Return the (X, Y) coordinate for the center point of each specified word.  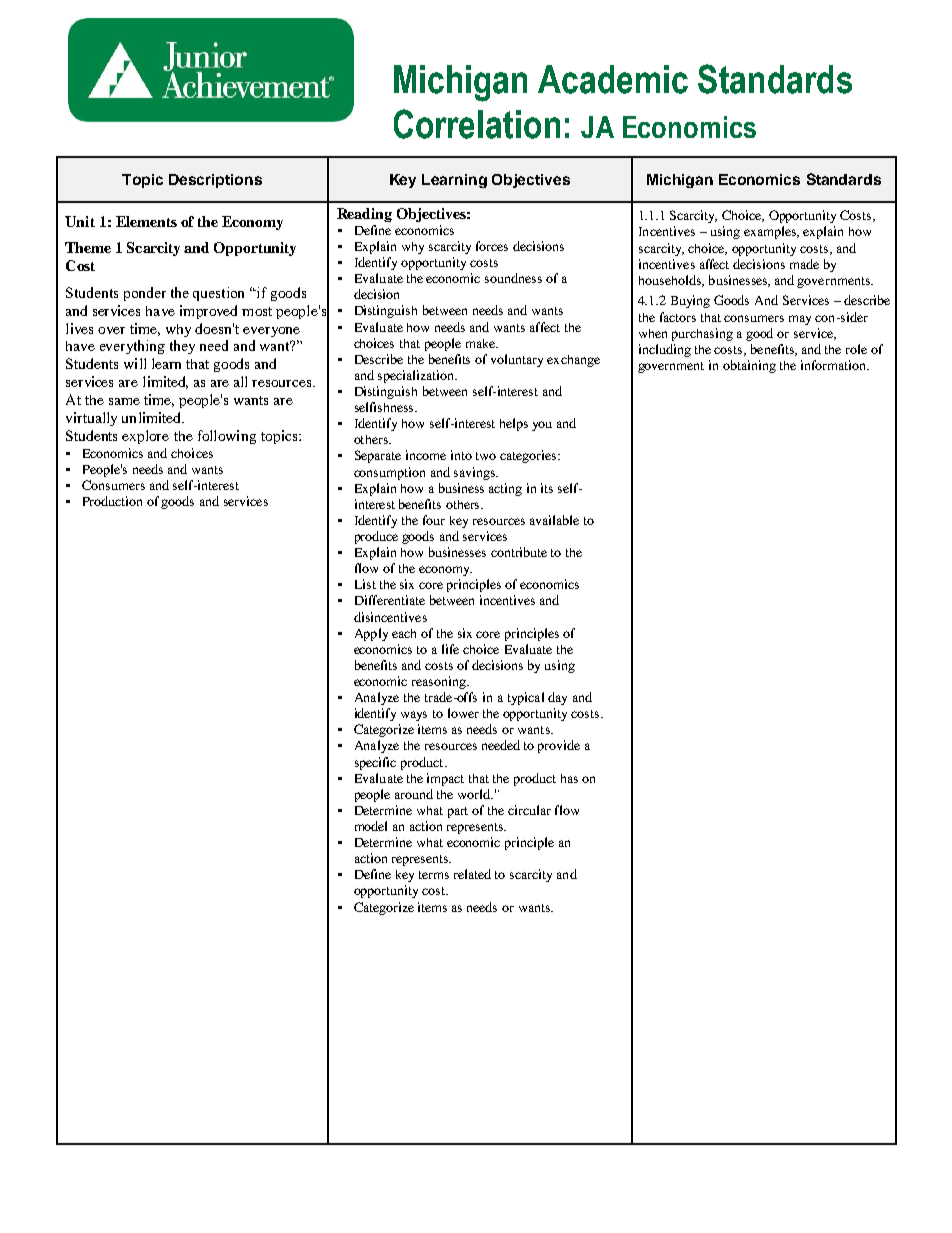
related (472, 874)
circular (529, 810)
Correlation (477, 124)
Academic (613, 79)
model (371, 826)
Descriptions (215, 181)
